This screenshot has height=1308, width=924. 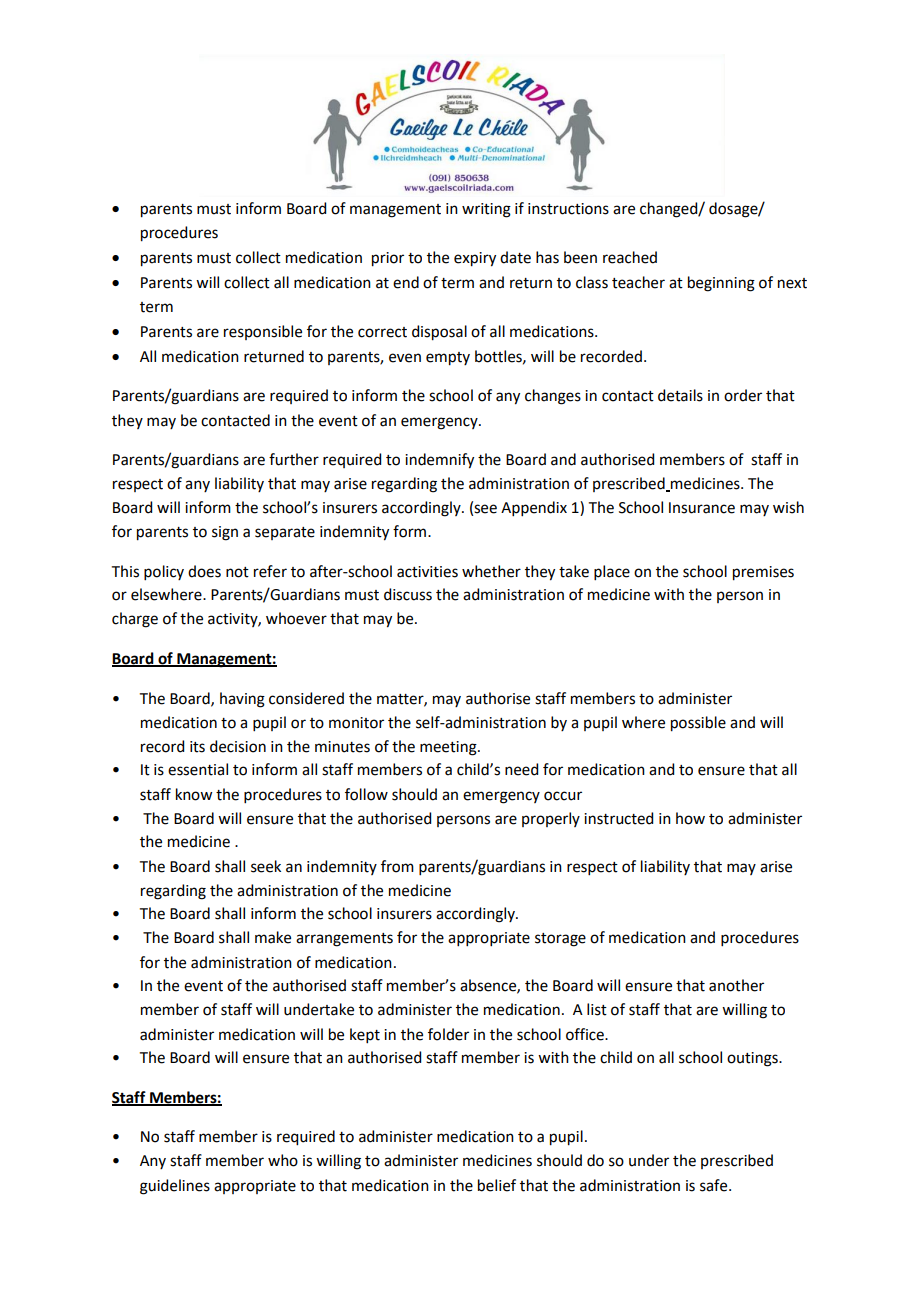 I want to click on how, so click(x=690, y=818).
